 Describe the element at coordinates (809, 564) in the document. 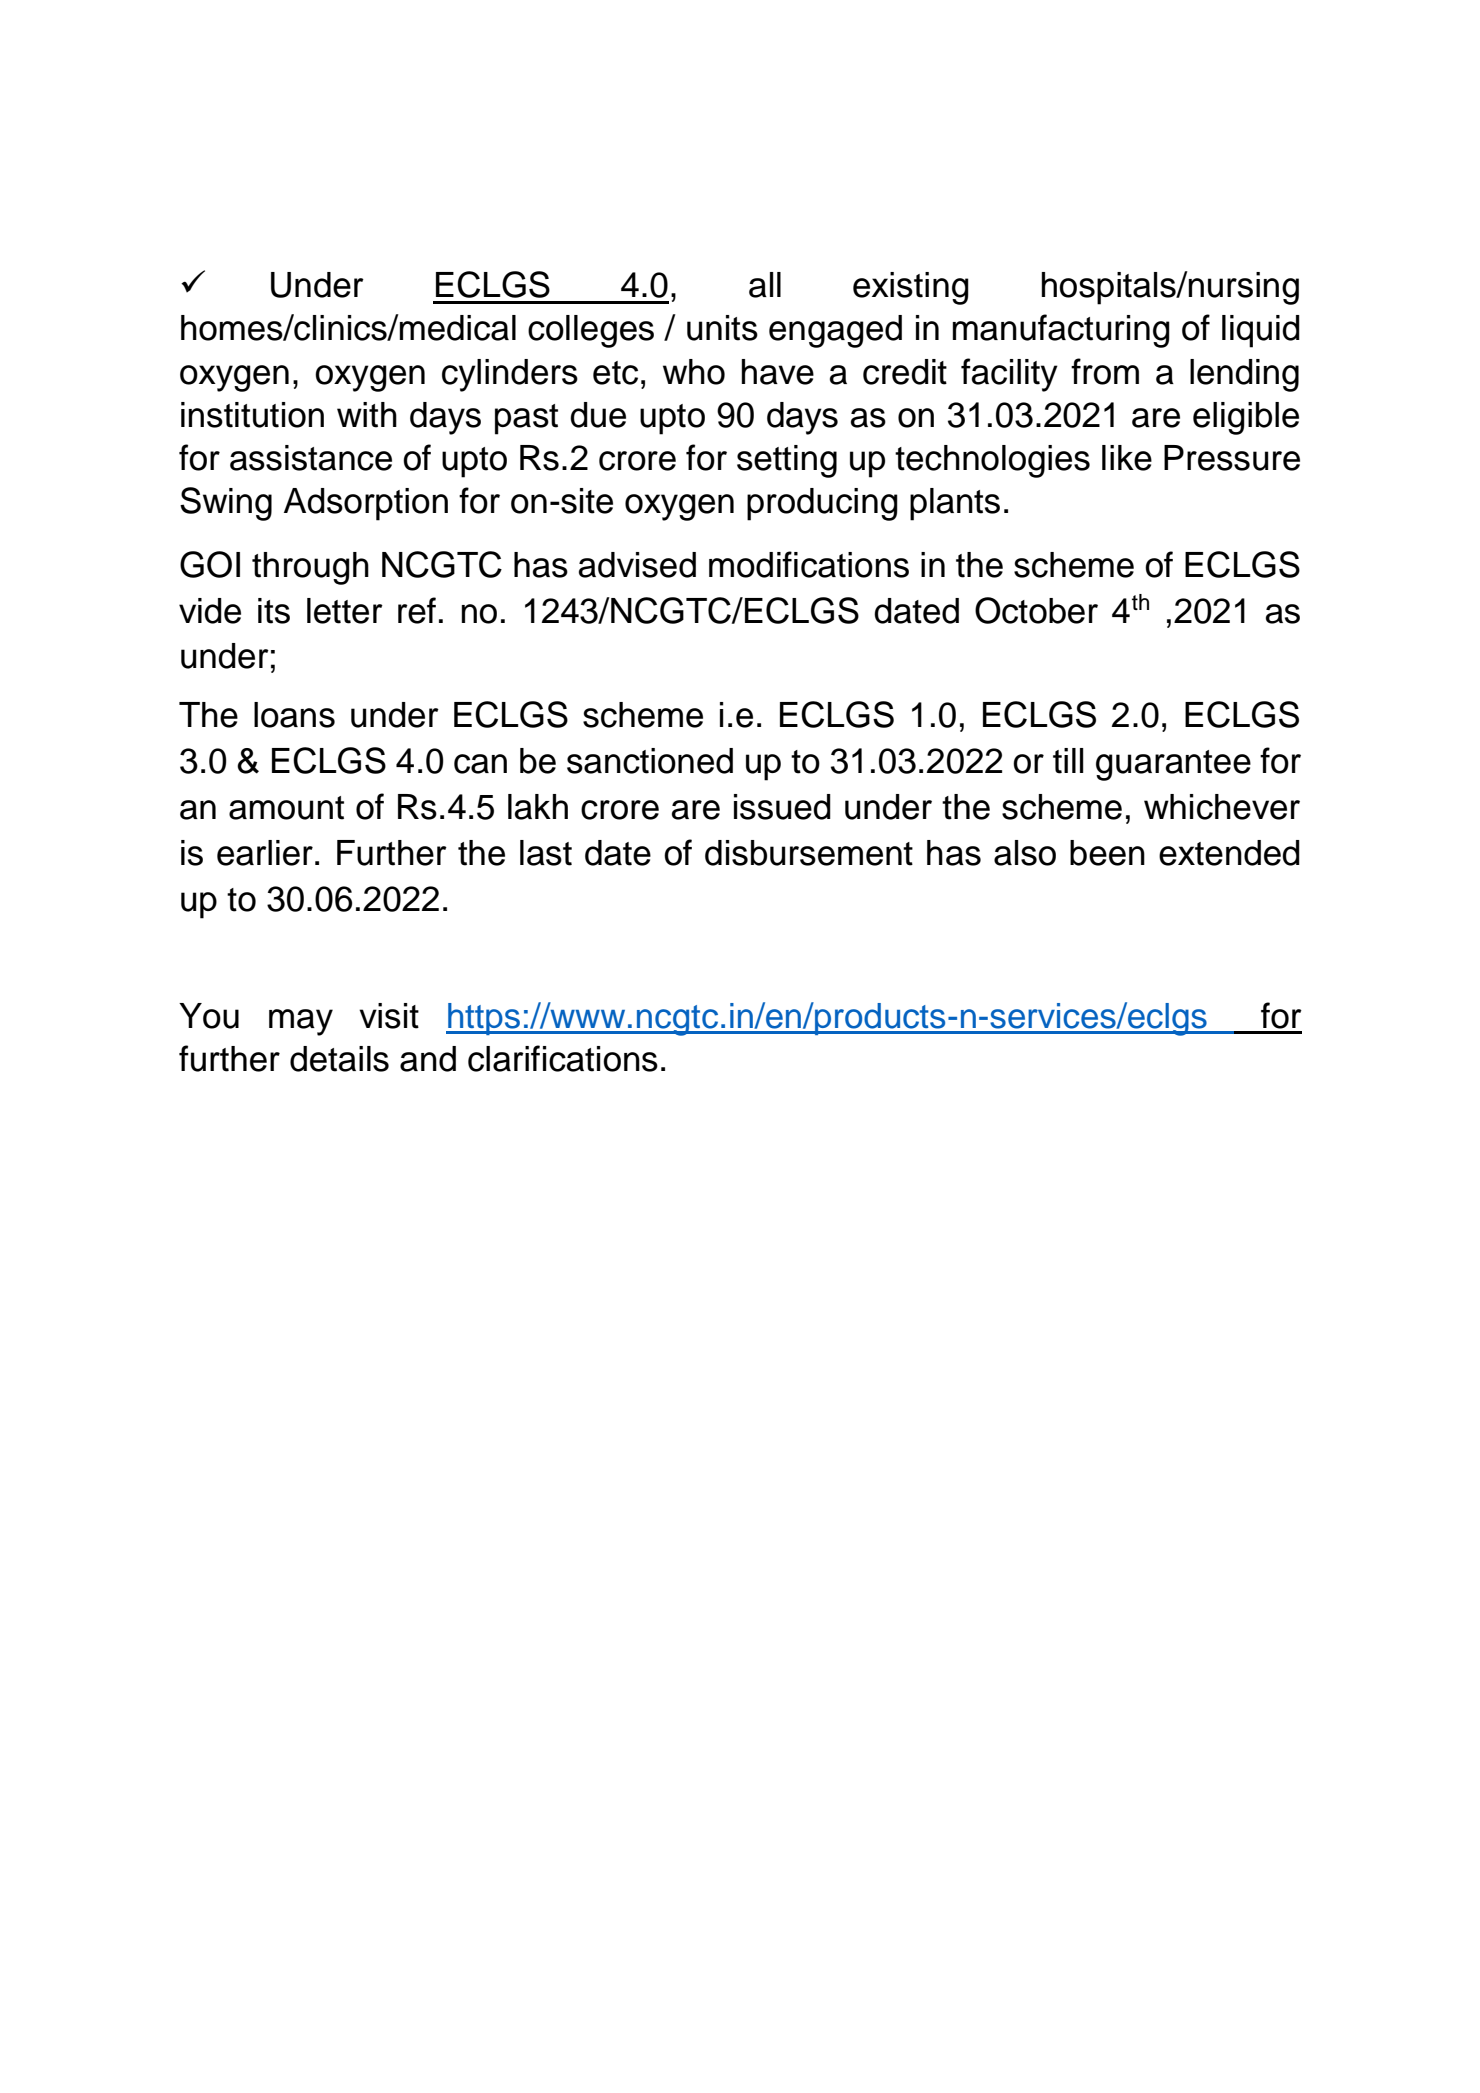

I see `modifications` at that location.
